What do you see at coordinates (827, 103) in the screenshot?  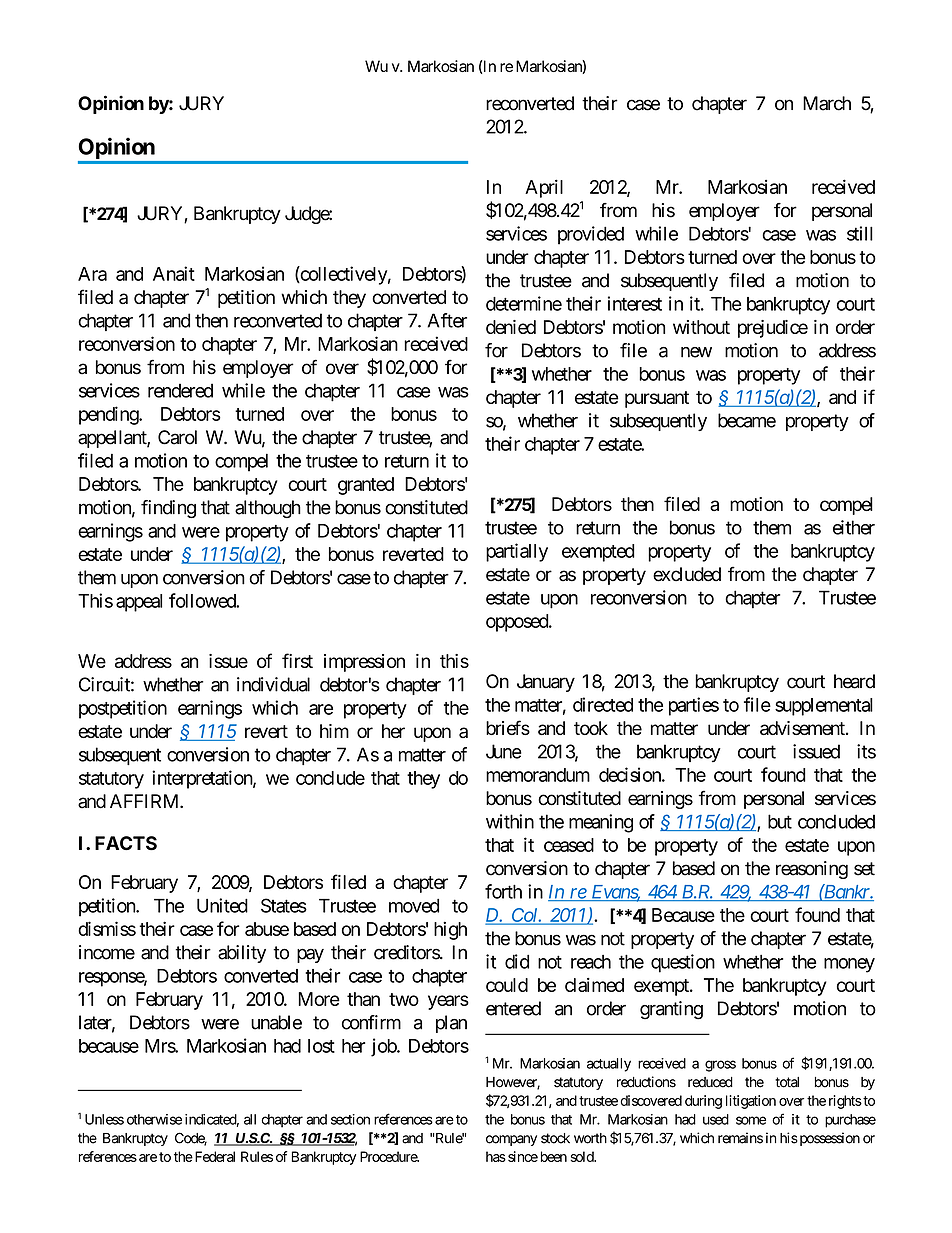 I see `March` at bounding box center [827, 103].
